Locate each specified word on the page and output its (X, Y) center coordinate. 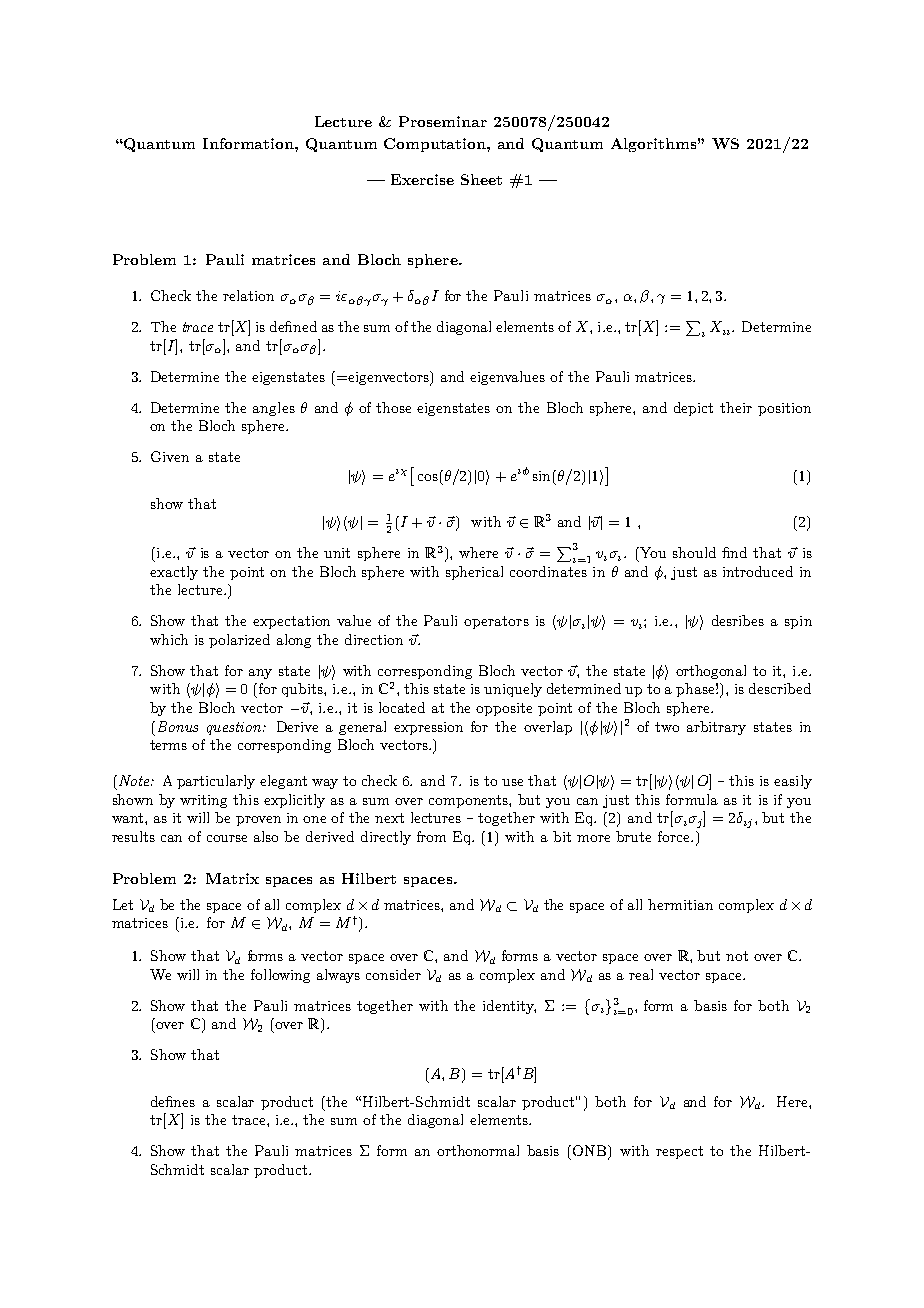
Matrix (232, 878)
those (393, 407)
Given (170, 456)
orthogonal (711, 672)
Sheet (481, 179)
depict (693, 409)
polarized (239, 641)
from (431, 836)
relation (248, 295)
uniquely (513, 690)
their (736, 407)
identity (509, 1007)
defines (173, 1101)
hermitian (680, 904)
